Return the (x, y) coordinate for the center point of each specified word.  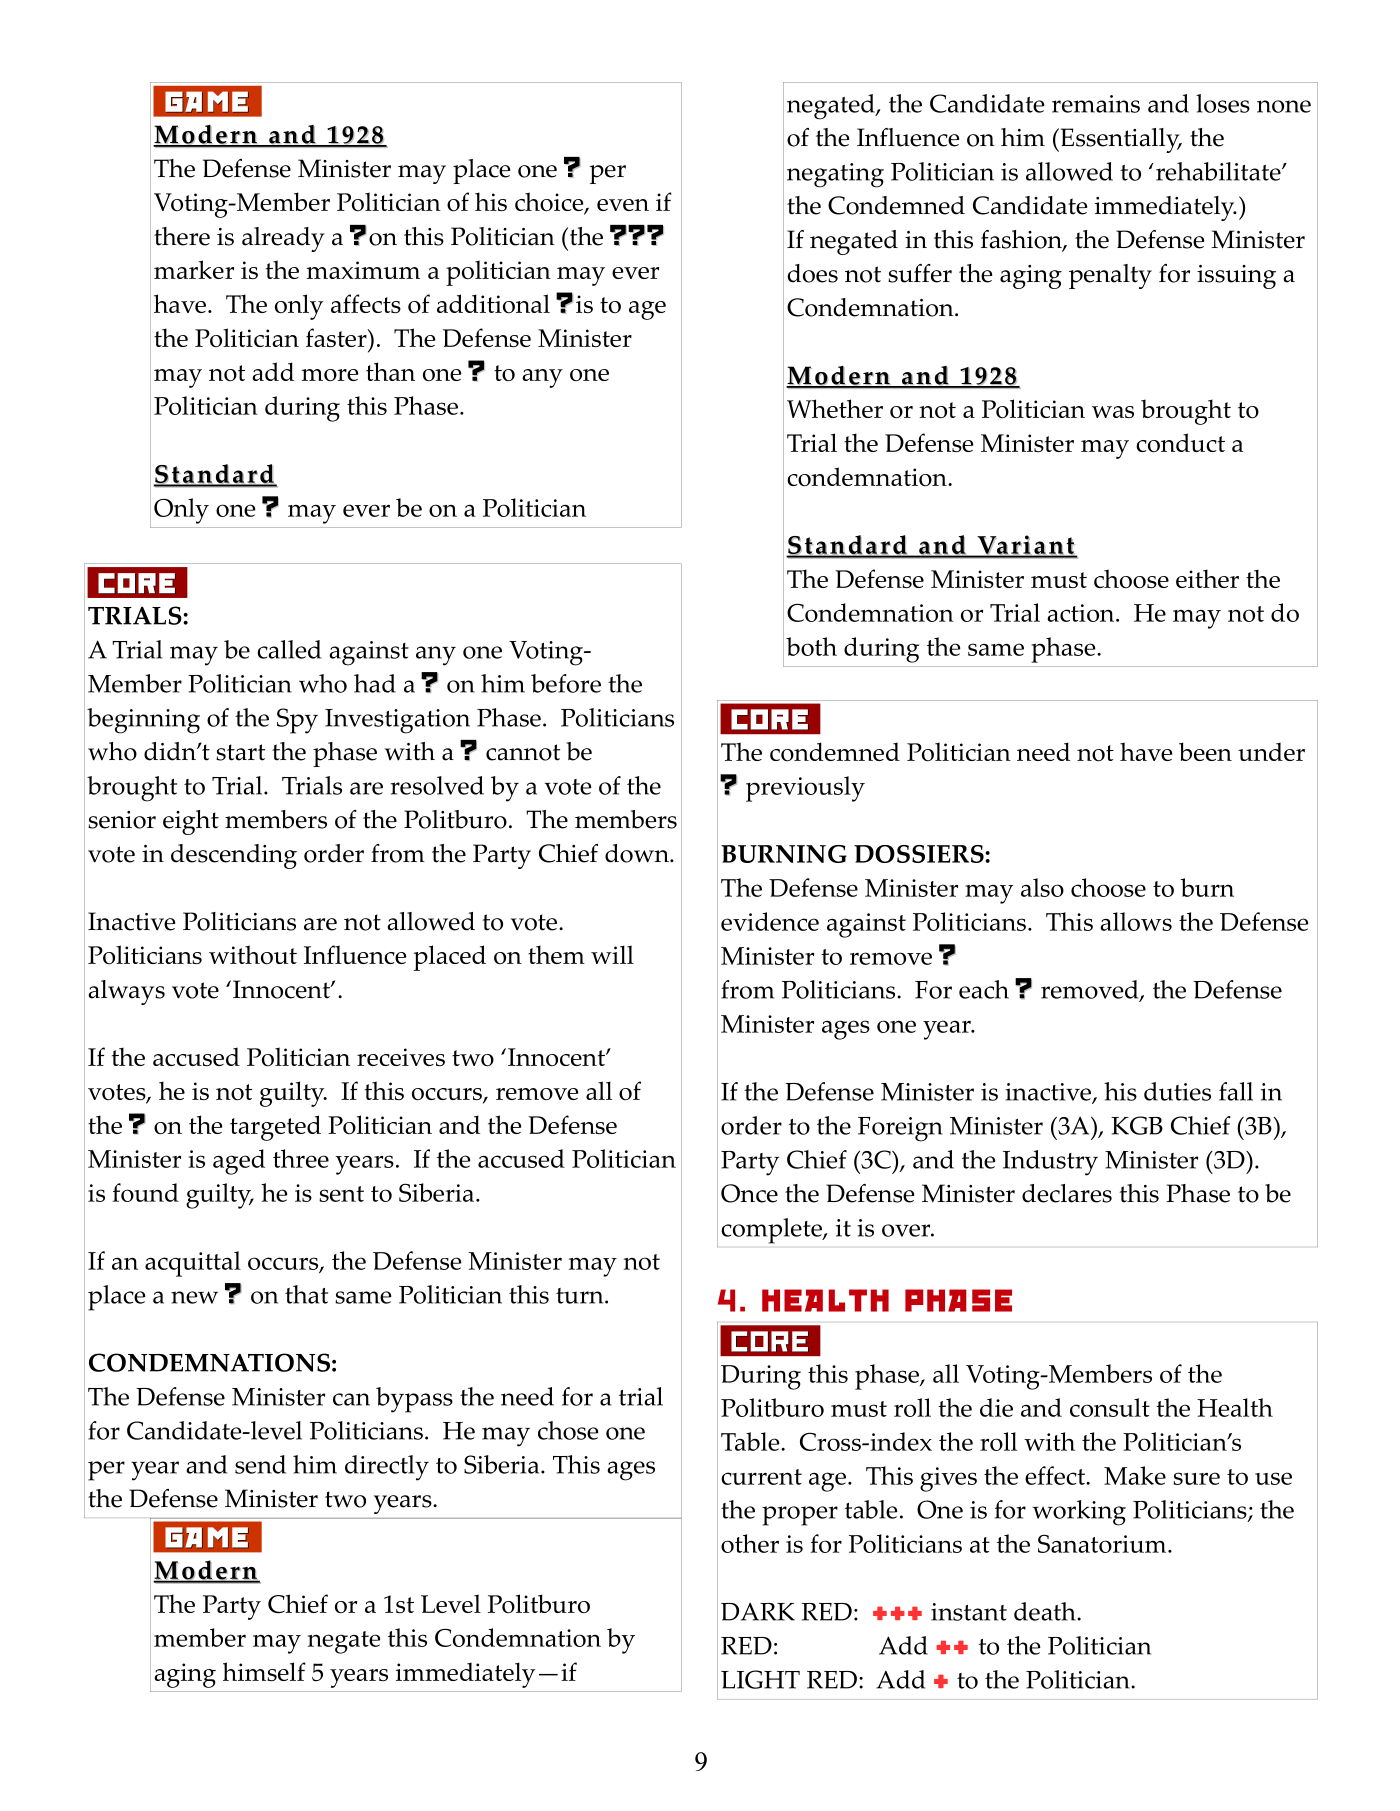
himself (264, 1671)
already (283, 239)
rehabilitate (1219, 171)
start (240, 752)
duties (1177, 1091)
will (612, 954)
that (306, 1294)
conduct (1180, 443)
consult (1110, 1407)
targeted (275, 1128)
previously (805, 789)
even (623, 205)
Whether (835, 408)
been (1205, 751)
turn (581, 1296)
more (330, 375)
